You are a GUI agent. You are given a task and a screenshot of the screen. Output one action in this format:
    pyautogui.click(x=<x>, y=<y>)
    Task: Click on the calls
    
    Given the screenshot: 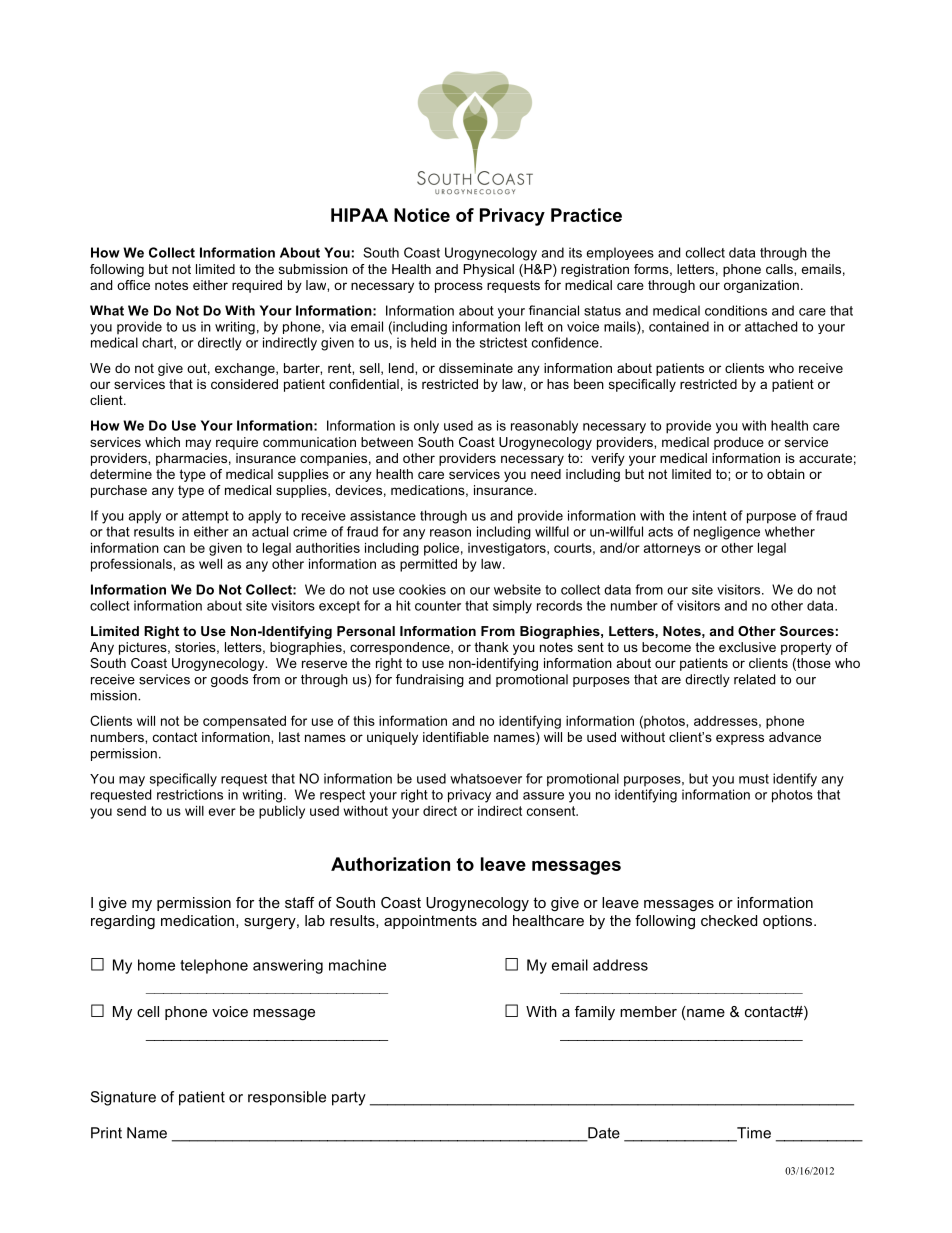 What is the action you would take?
    pyautogui.click(x=780, y=269)
